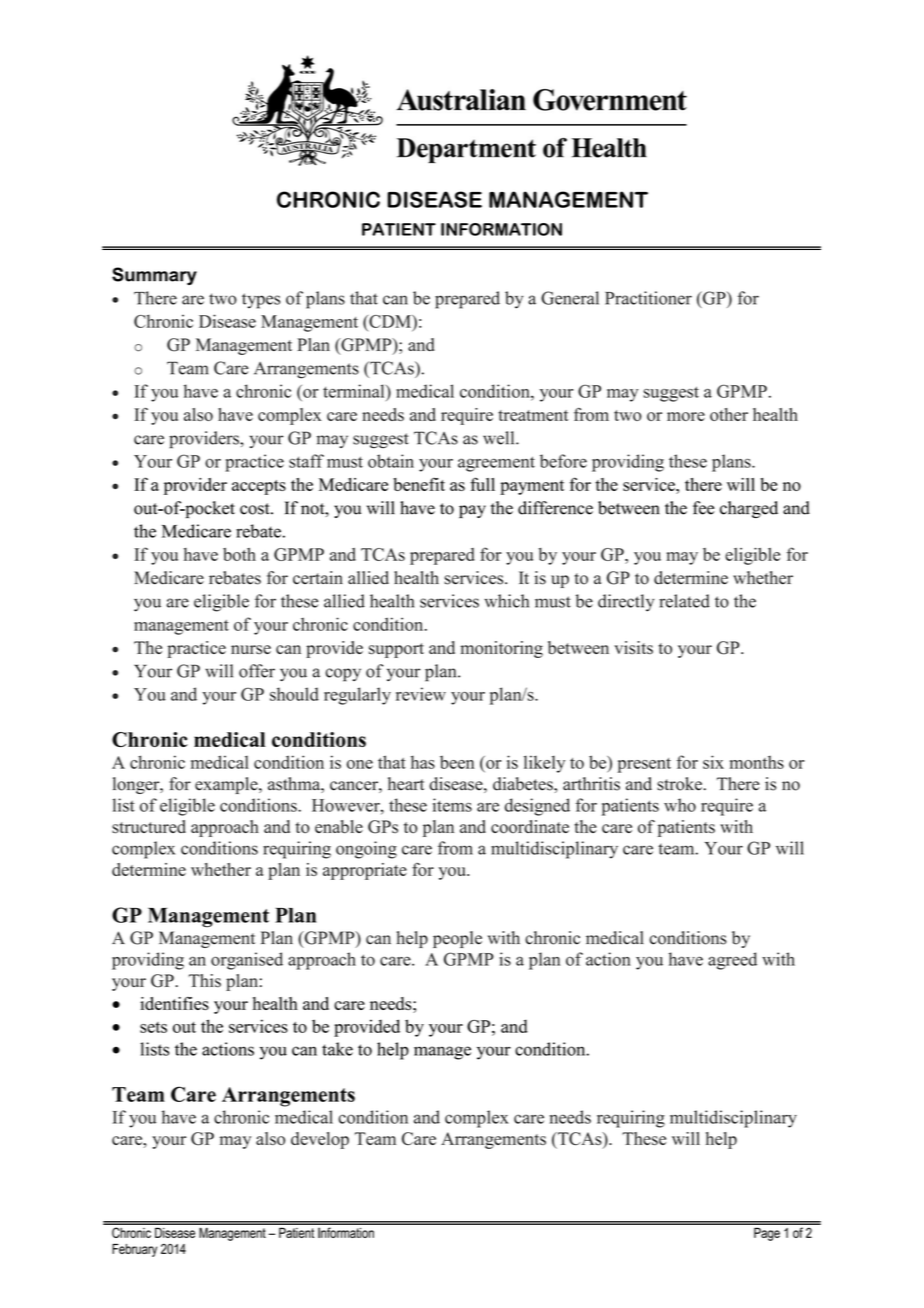 Image resolution: width=924 pixels, height=1308 pixels. Describe the element at coordinates (679, 784) in the screenshot. I see `stroke` at that location.
